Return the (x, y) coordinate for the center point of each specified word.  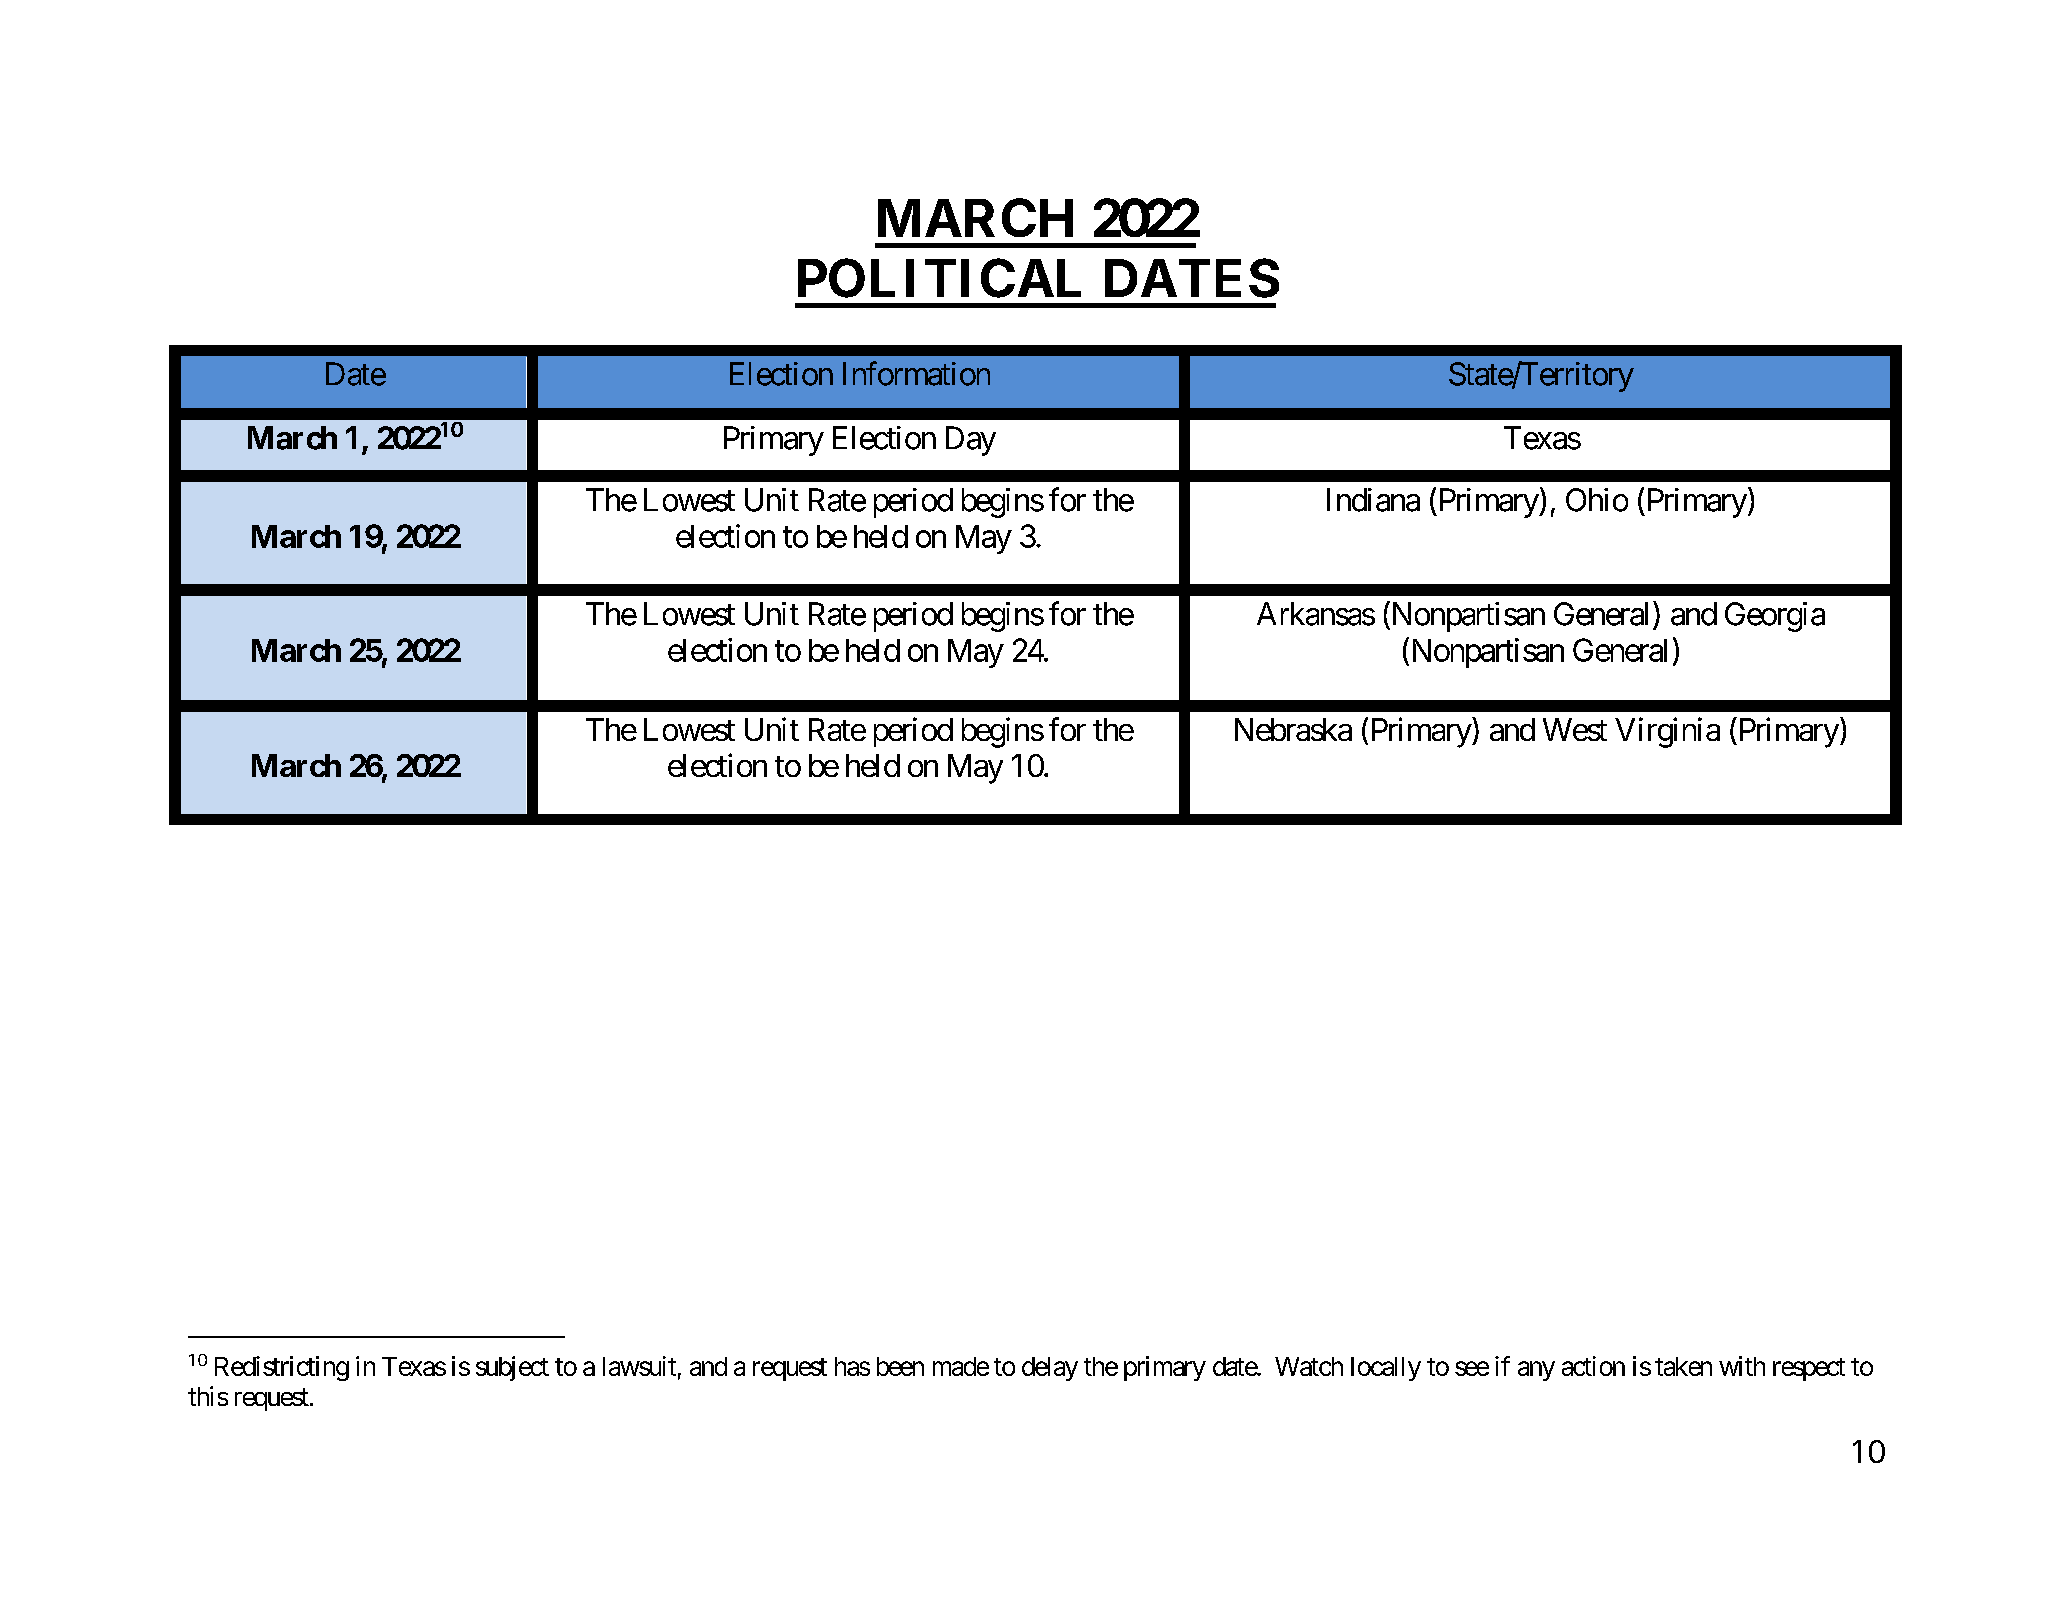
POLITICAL (939, 278)
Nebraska (1293, 729)
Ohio (1597, 500)
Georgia (1775, 617)
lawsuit (639, 1366)
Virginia (1667, 732)
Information (916, 373)
